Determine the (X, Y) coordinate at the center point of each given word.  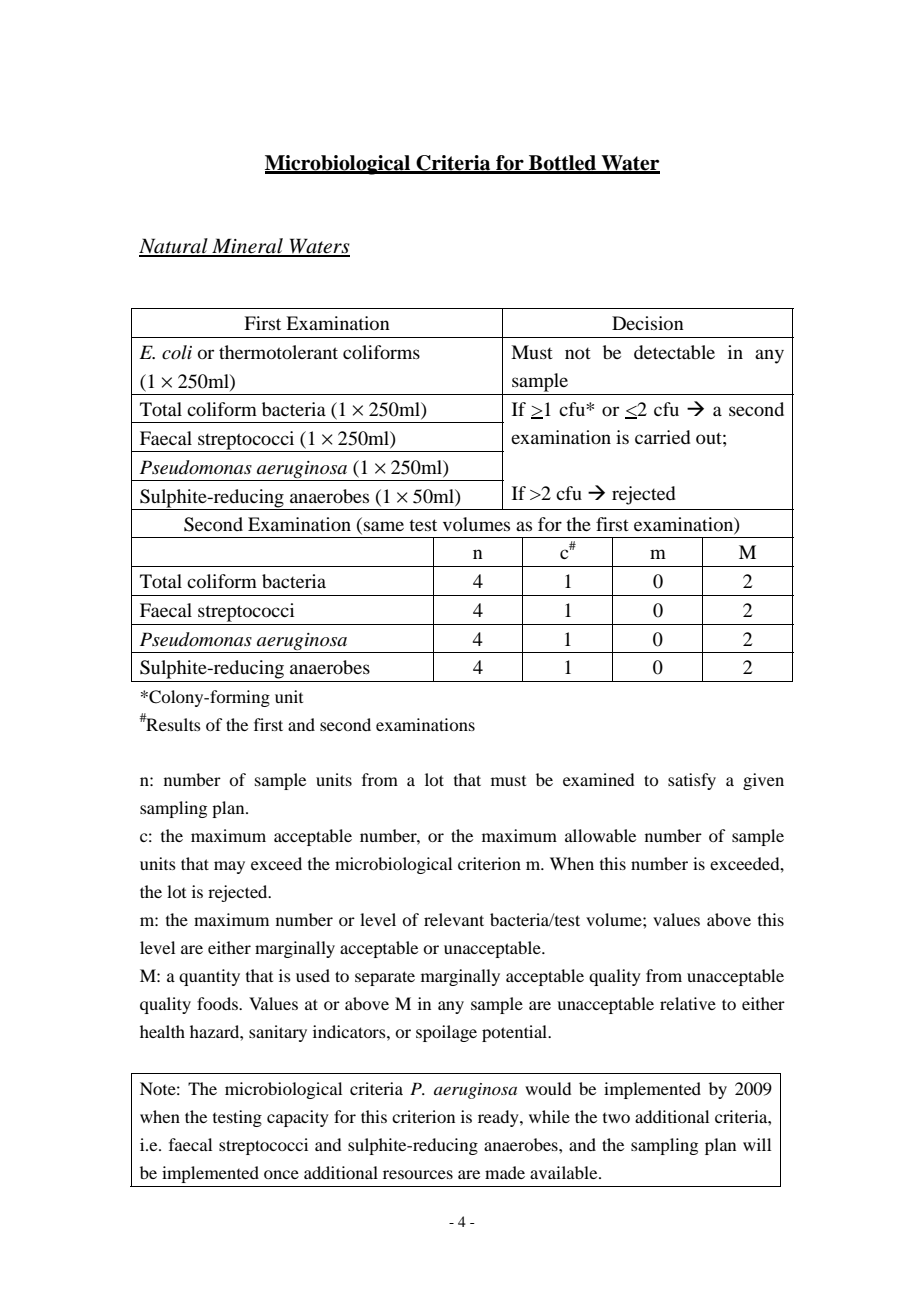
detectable (674, 352)
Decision (648, 323)
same (384, 526)
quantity (209, 977)
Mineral (247, 247)
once (281, 1174)
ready (499, 1118)
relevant (454, 919)
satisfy (692, 781)
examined (598, 779)
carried (663, 437)
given (763, 781)
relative (688, 1003)
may (229, 867)
